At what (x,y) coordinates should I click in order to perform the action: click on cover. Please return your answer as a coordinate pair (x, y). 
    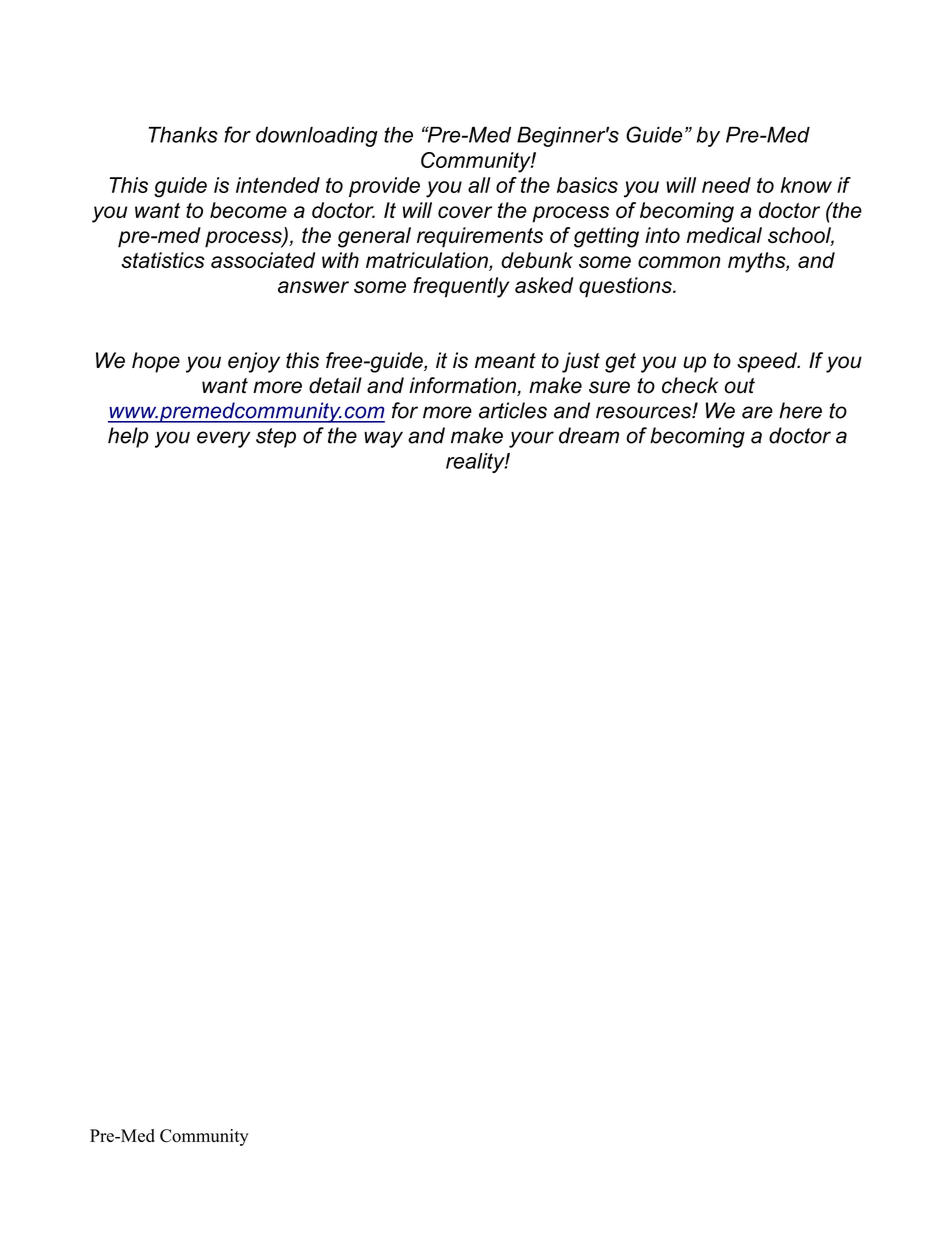
    Looking at the image, I should click on (465, 212).
